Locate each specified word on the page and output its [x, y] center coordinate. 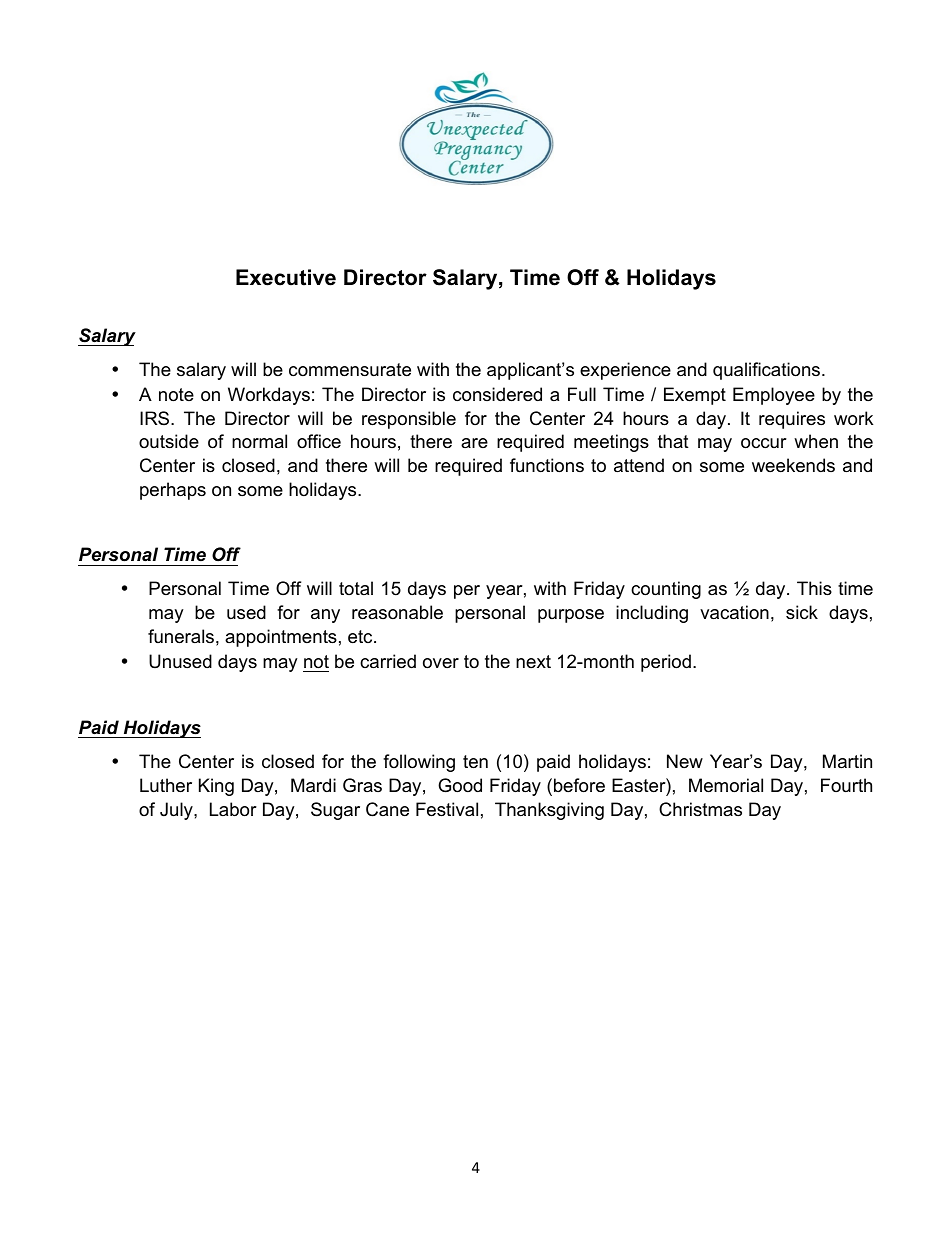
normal [259, 441]
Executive [286, 277]
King [216, 787]
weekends [793, 465]
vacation [734, 612]
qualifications [768, 371]
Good [460, 785]
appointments [281, 638]
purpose [571, 616]
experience [625, 371]
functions [547, 465]
